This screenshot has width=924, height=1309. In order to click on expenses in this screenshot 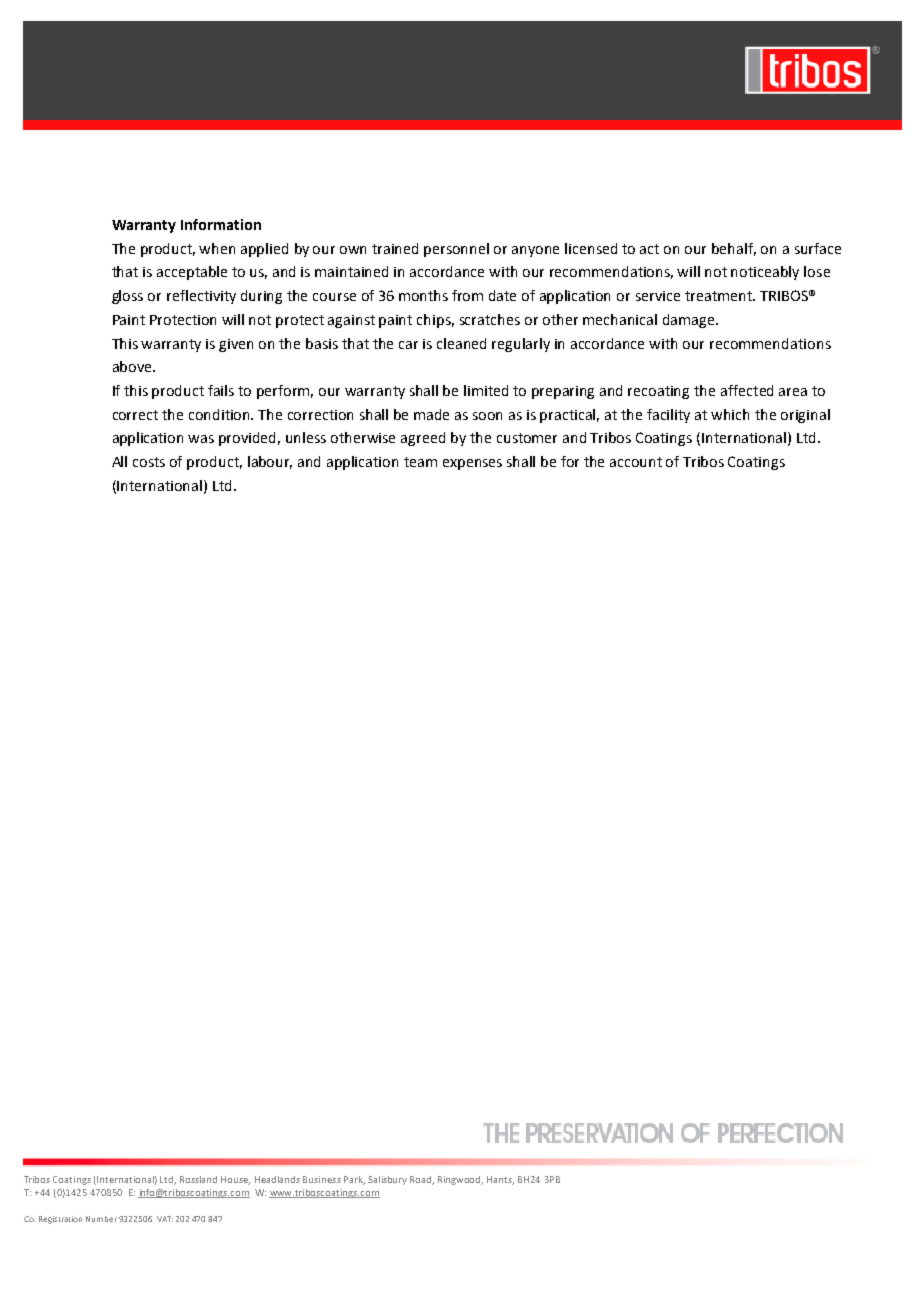, I will do `click(472, 464)`.
